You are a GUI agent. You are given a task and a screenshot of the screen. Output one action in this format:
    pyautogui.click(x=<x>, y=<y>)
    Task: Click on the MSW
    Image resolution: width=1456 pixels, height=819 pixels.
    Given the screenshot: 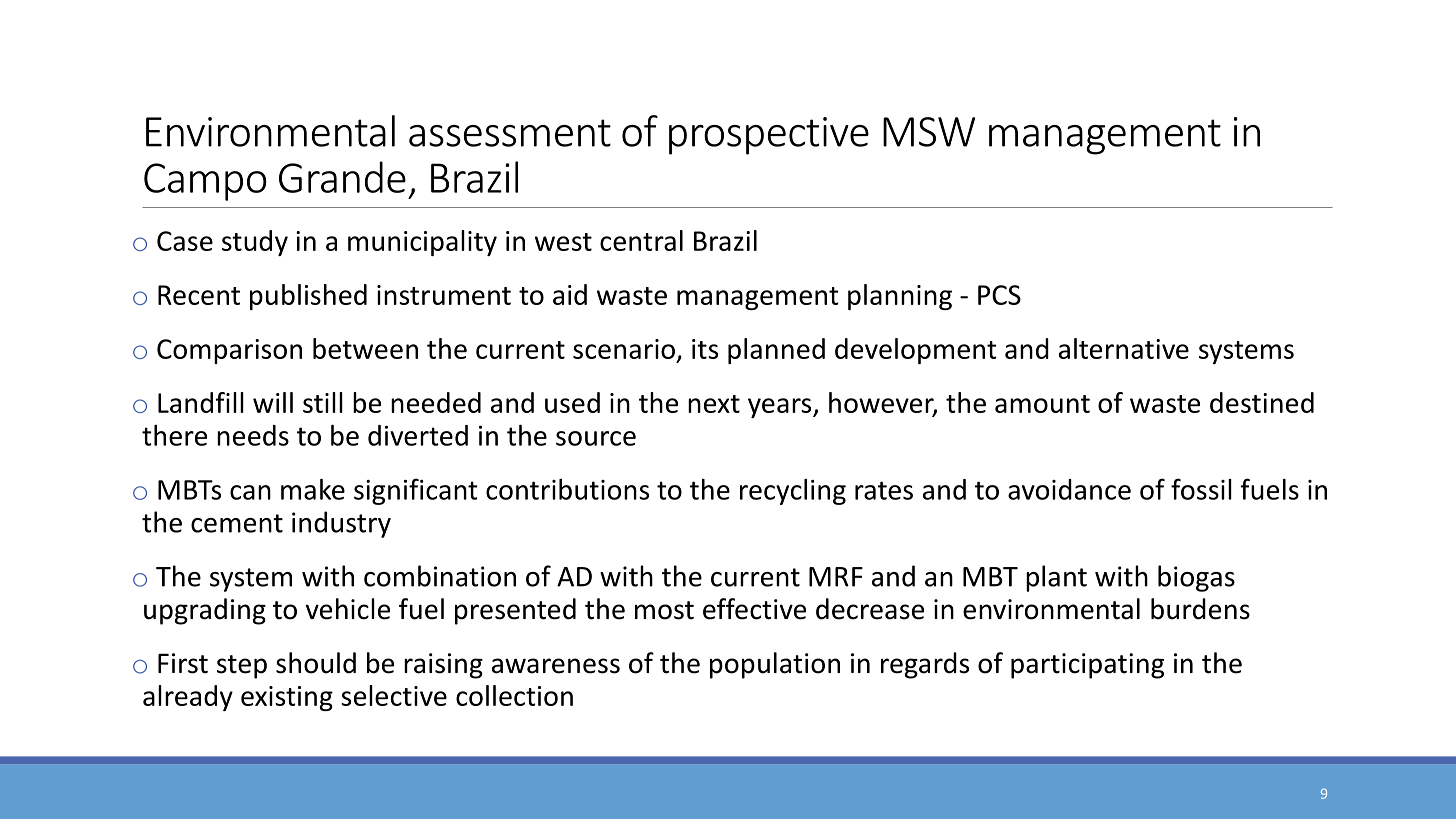 What is the action you would take?
    pyautogui.click(x=929, y=132)
